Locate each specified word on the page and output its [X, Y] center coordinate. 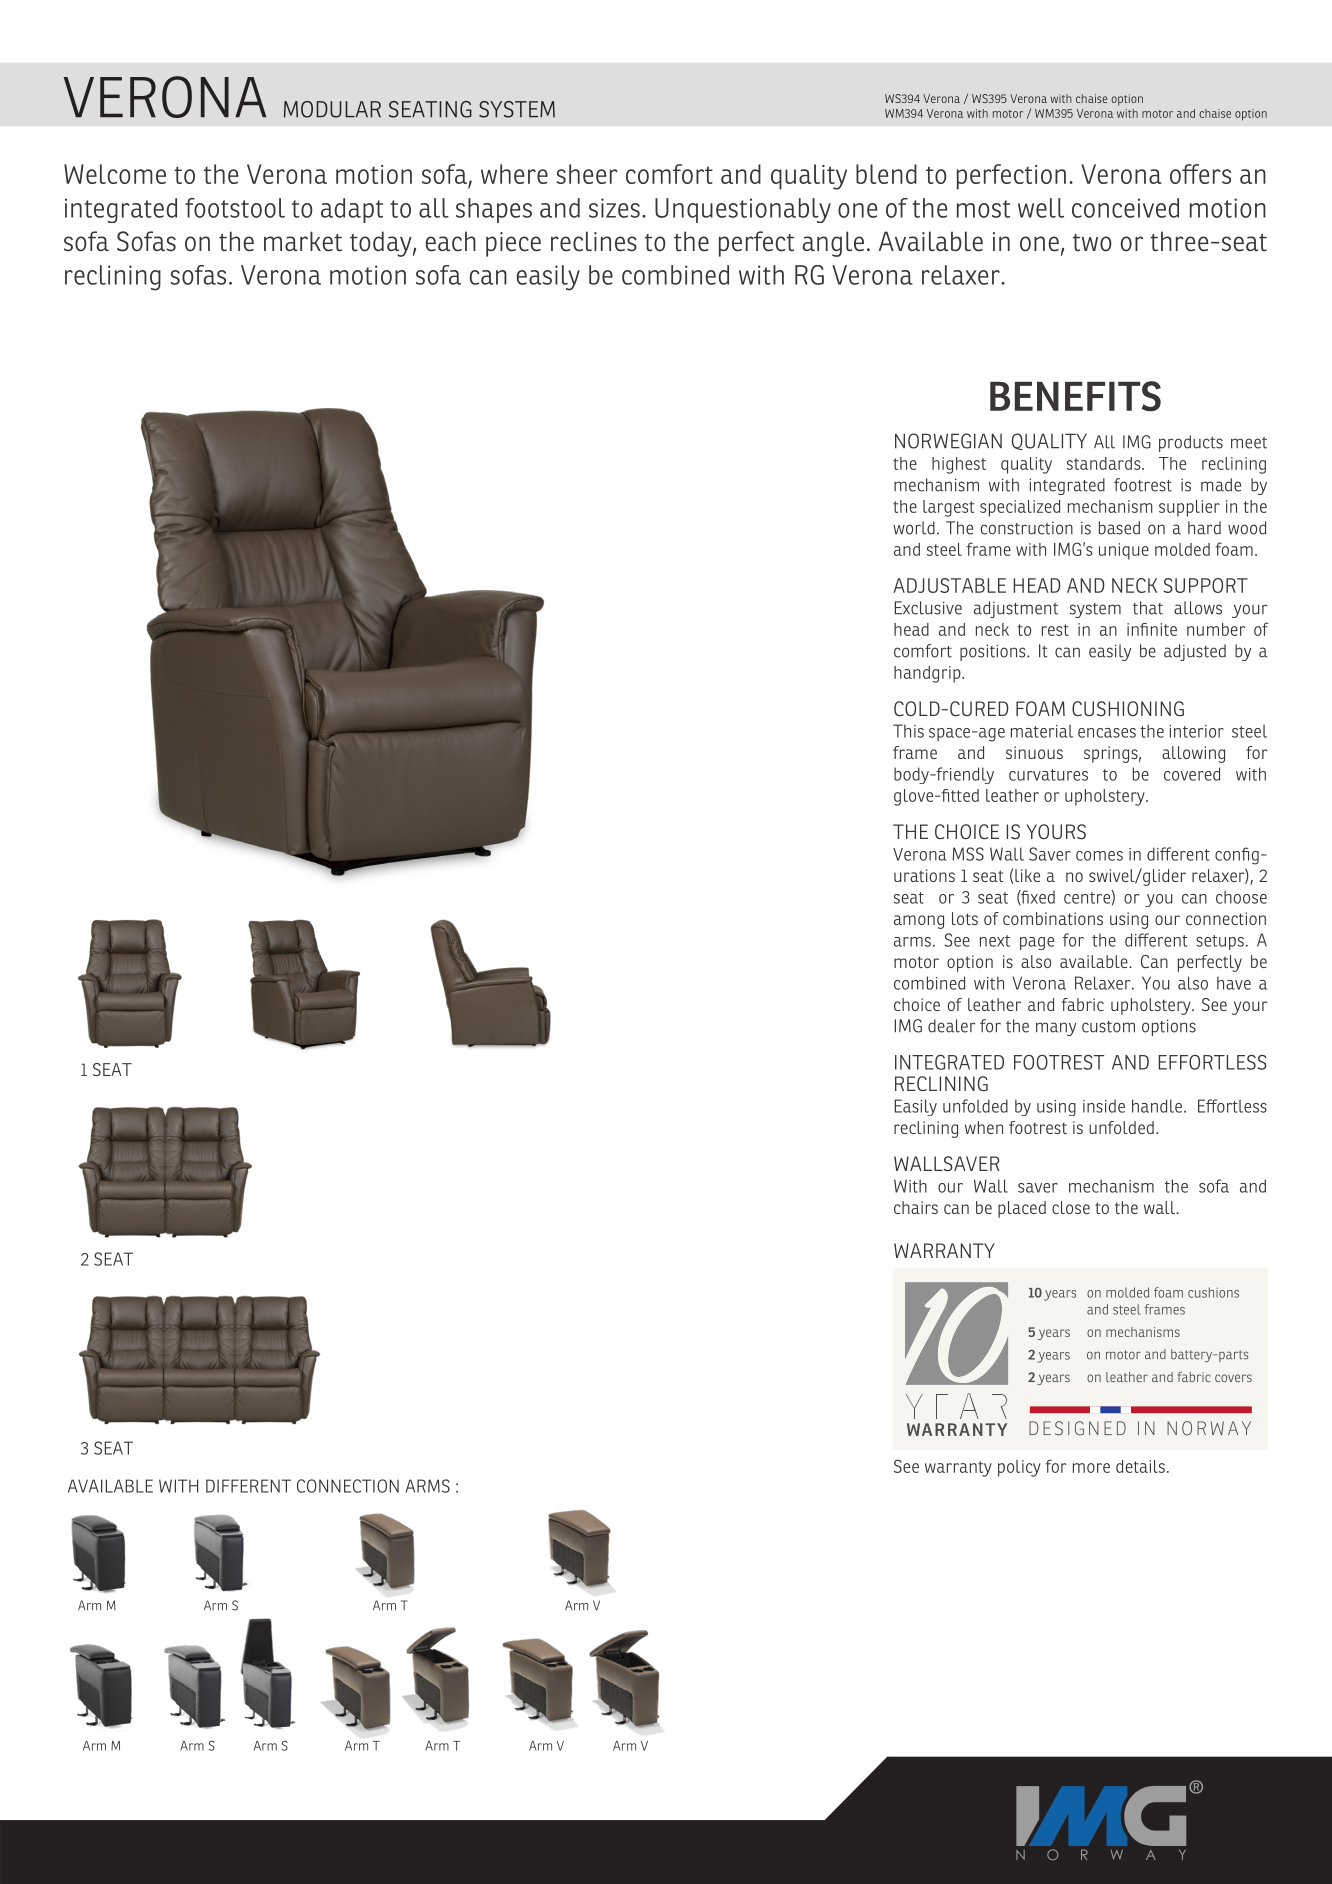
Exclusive [928, 608]
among [919, 922]
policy [1019, 1468]
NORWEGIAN [948, 441]
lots [965, 918]
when [984, 1127]
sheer [587, 174]
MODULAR [332, 109]
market [303, 241]
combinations [1053, 918]
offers [1200, 174]
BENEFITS [1075, 396]
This [908, 731]
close [1071, 1207]
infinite [1152, 629]
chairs [916, 1207]
